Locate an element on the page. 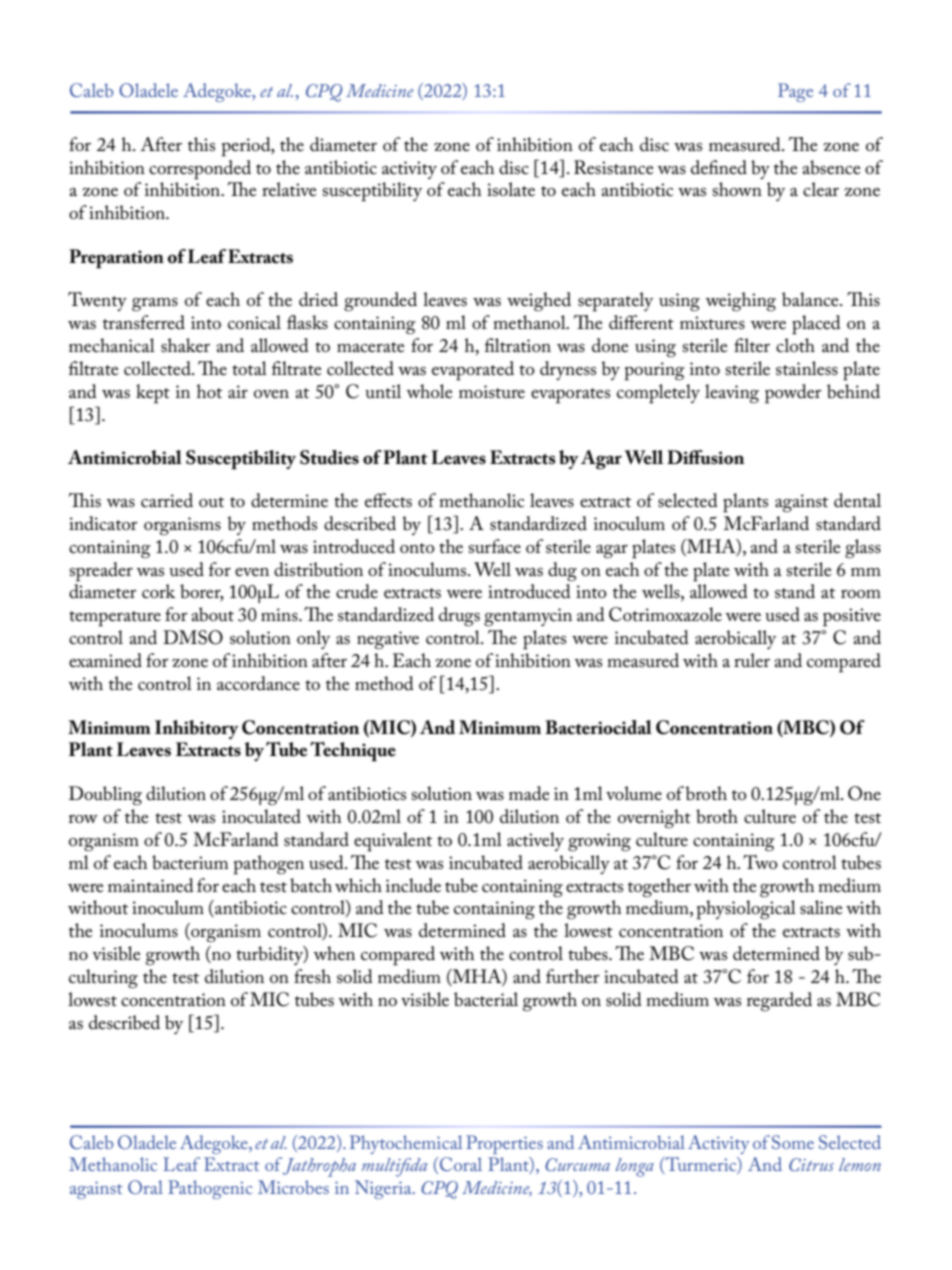  corresponded is located at coordinates (200, 170).
